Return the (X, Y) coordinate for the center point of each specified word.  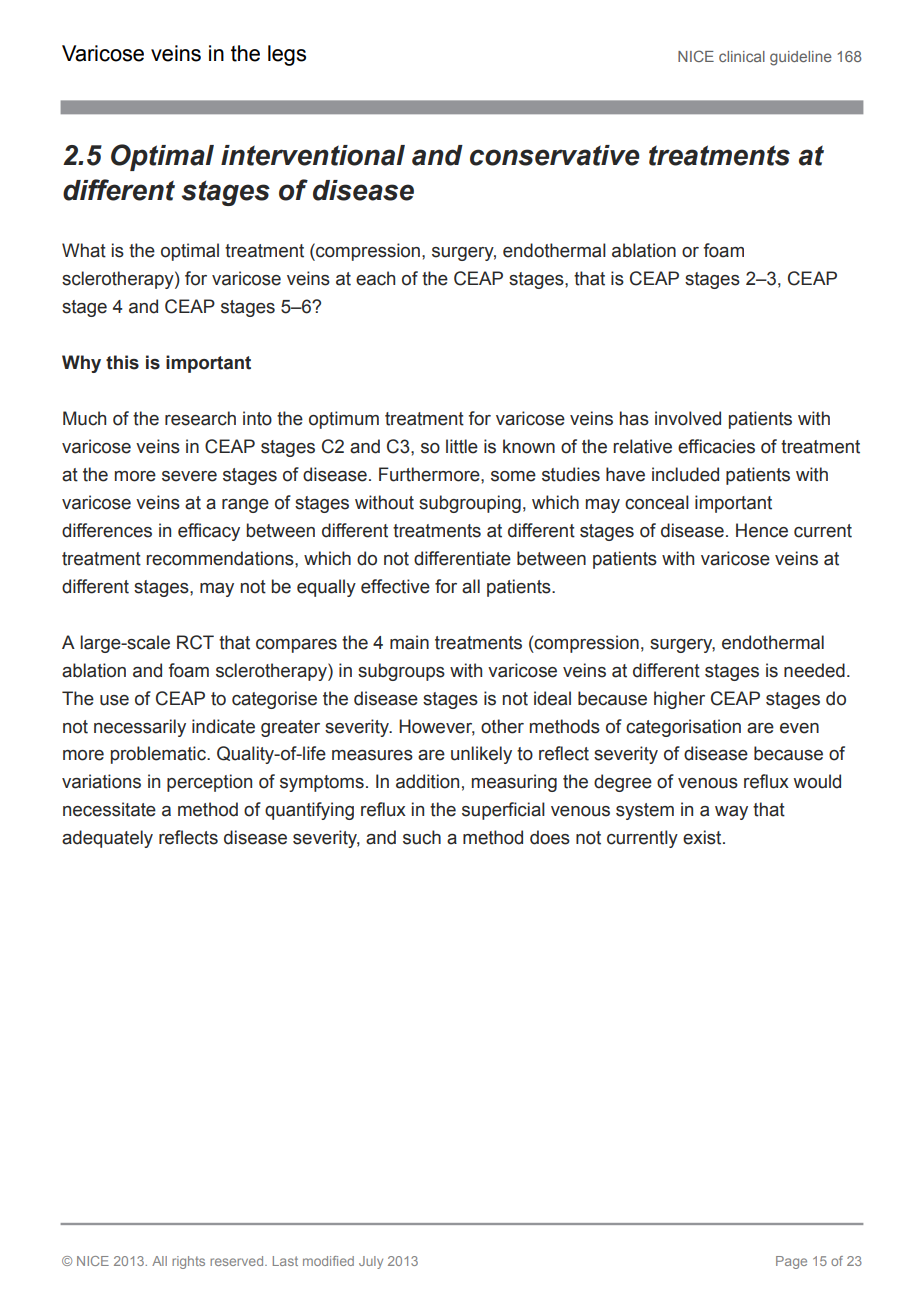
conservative (555, 155)
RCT (195, 642)
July (371, 1262)
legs (287, 55)
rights (188, 1262)
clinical (742, 56)
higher (679, 700)
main (409, 642)
